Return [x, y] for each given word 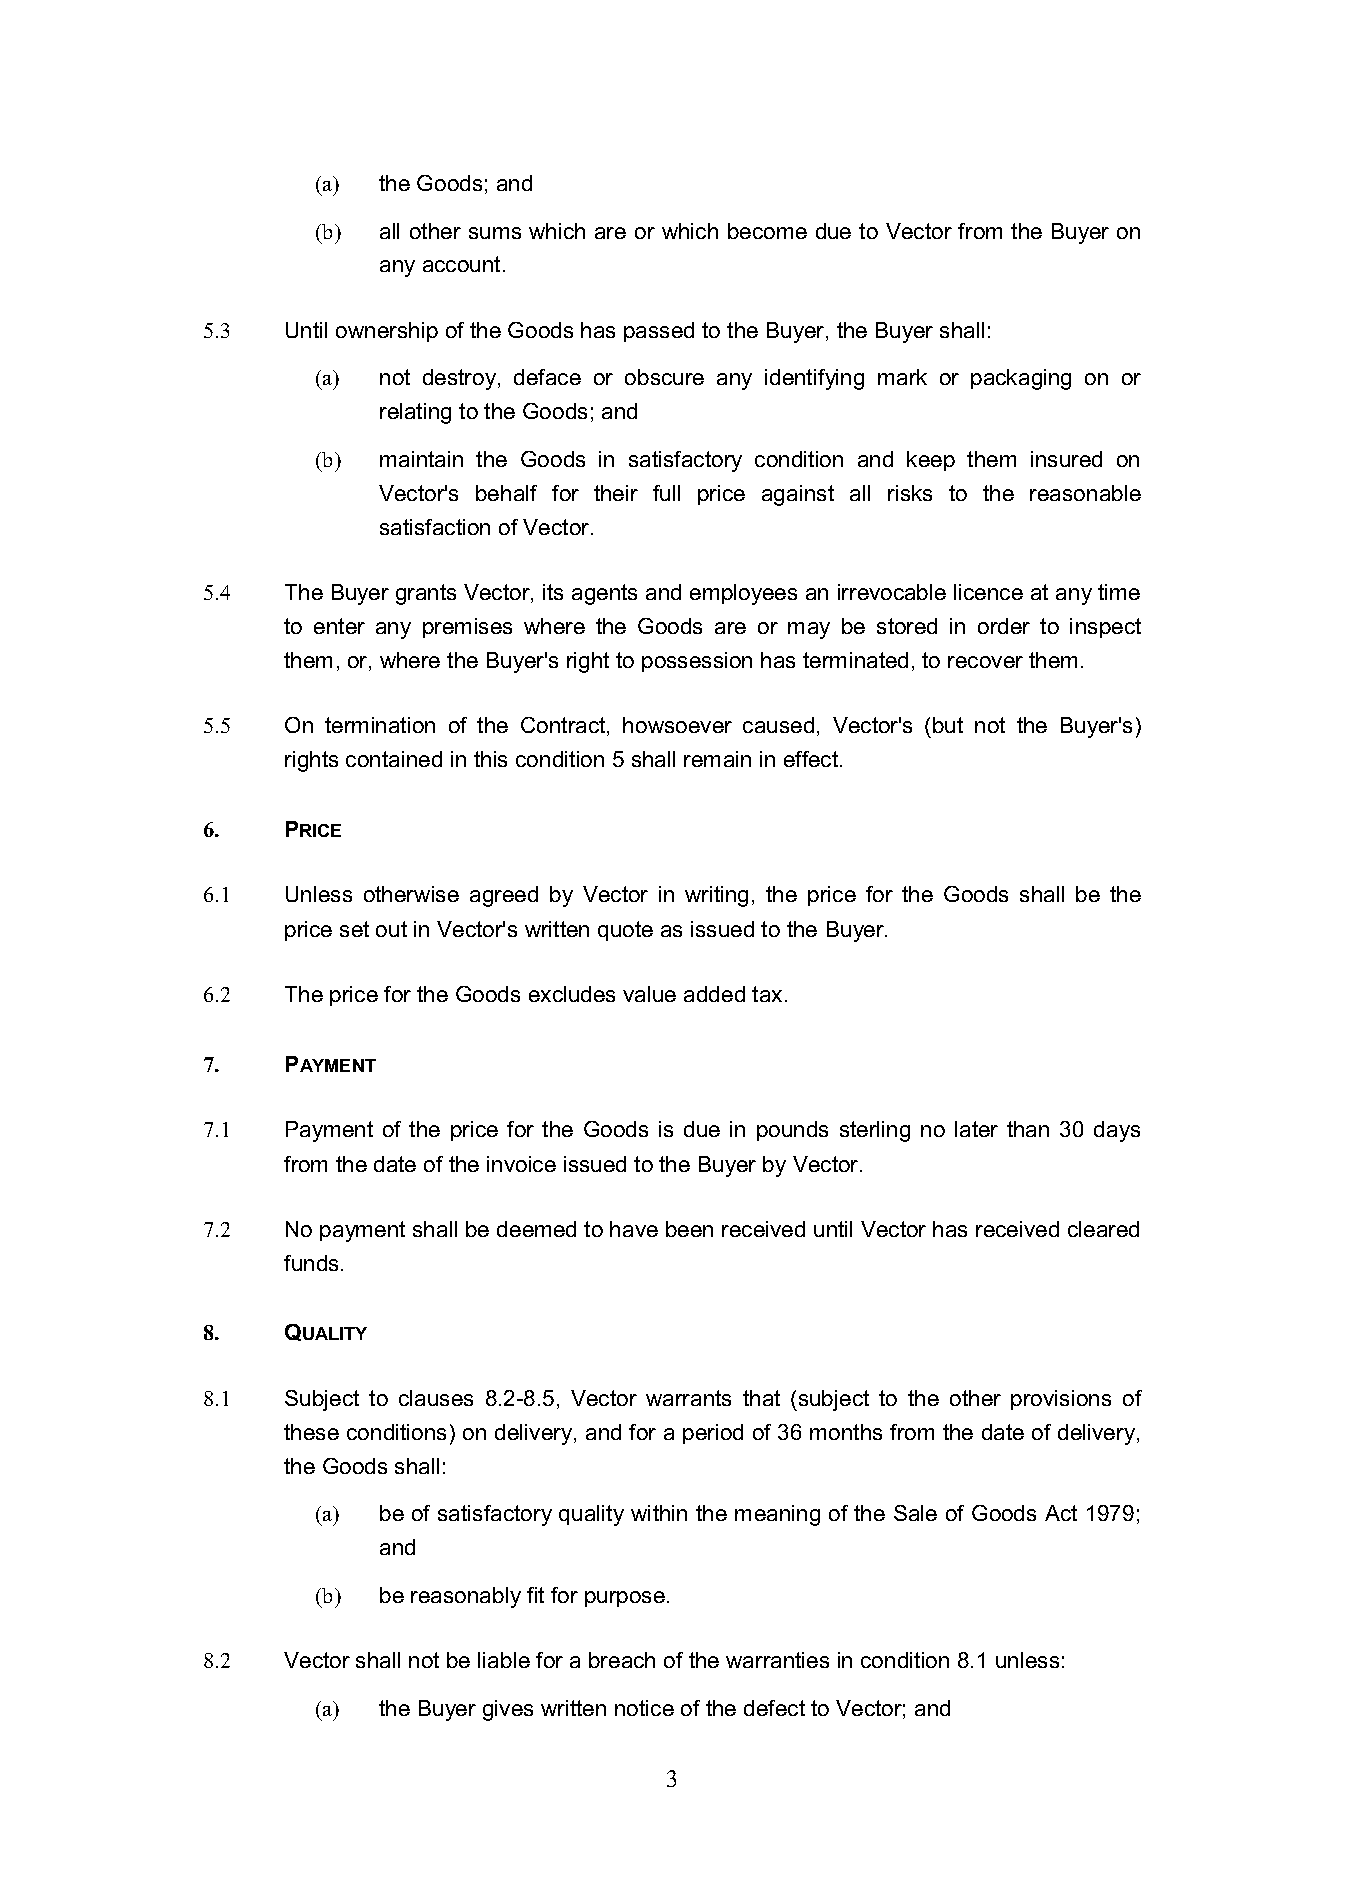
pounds [792, 1131]
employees [743, 594]
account [461, 264]
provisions [1061, 1400]
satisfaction [435, 527]
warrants [688, 1398]
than [1028, 1129]
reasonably [466, 1597]
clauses [436, 1398]
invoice [521, 1164]
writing [716, 896]
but [948, 725]
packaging [1021, 379]
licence [988, 592]
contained [394, 759]
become [767, 231]
